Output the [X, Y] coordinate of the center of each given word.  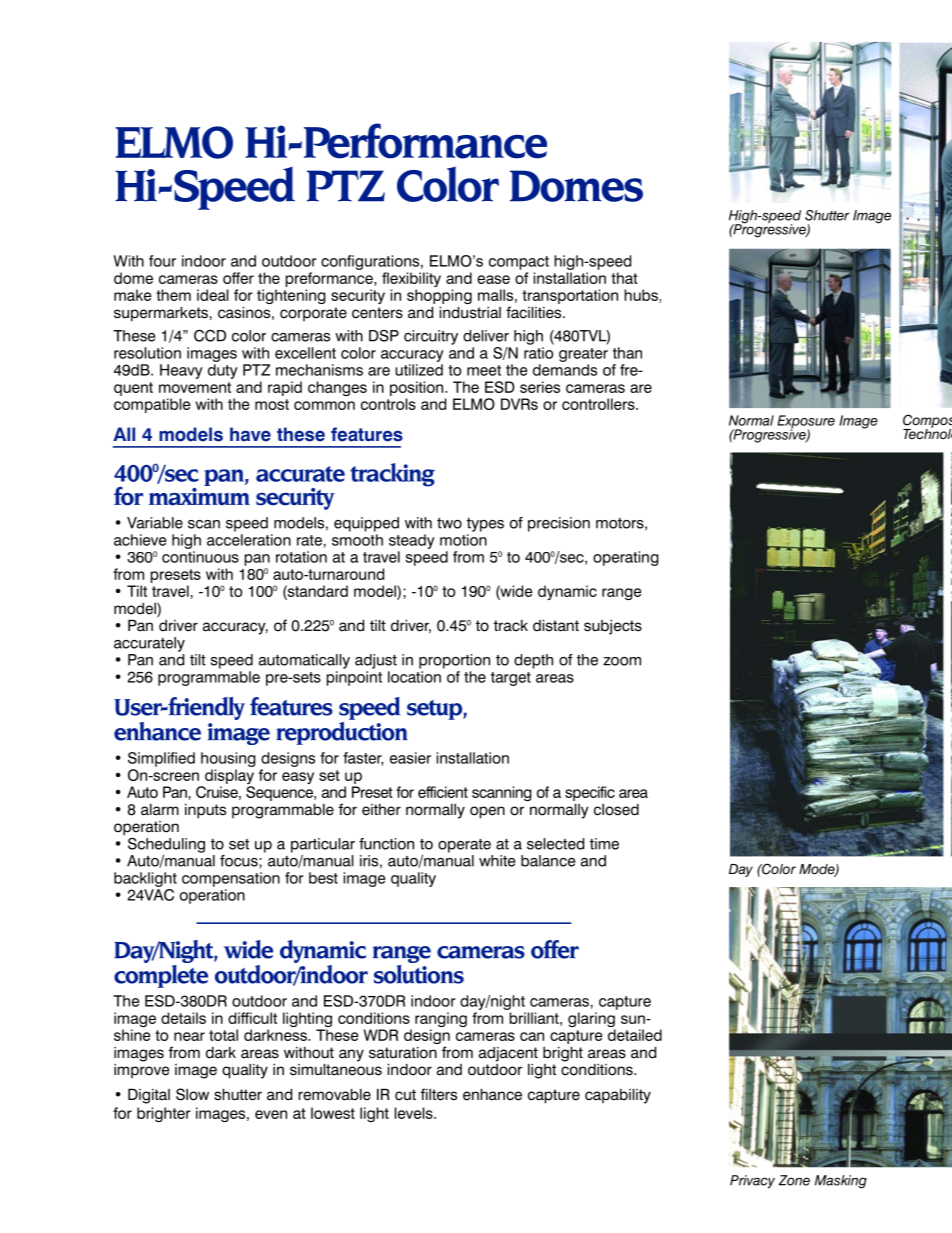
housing [228, 759]
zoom [622, 661]
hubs [641, 295]
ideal [213, 295]
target [511, 679]
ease [493, 279]
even [271, 1114]
